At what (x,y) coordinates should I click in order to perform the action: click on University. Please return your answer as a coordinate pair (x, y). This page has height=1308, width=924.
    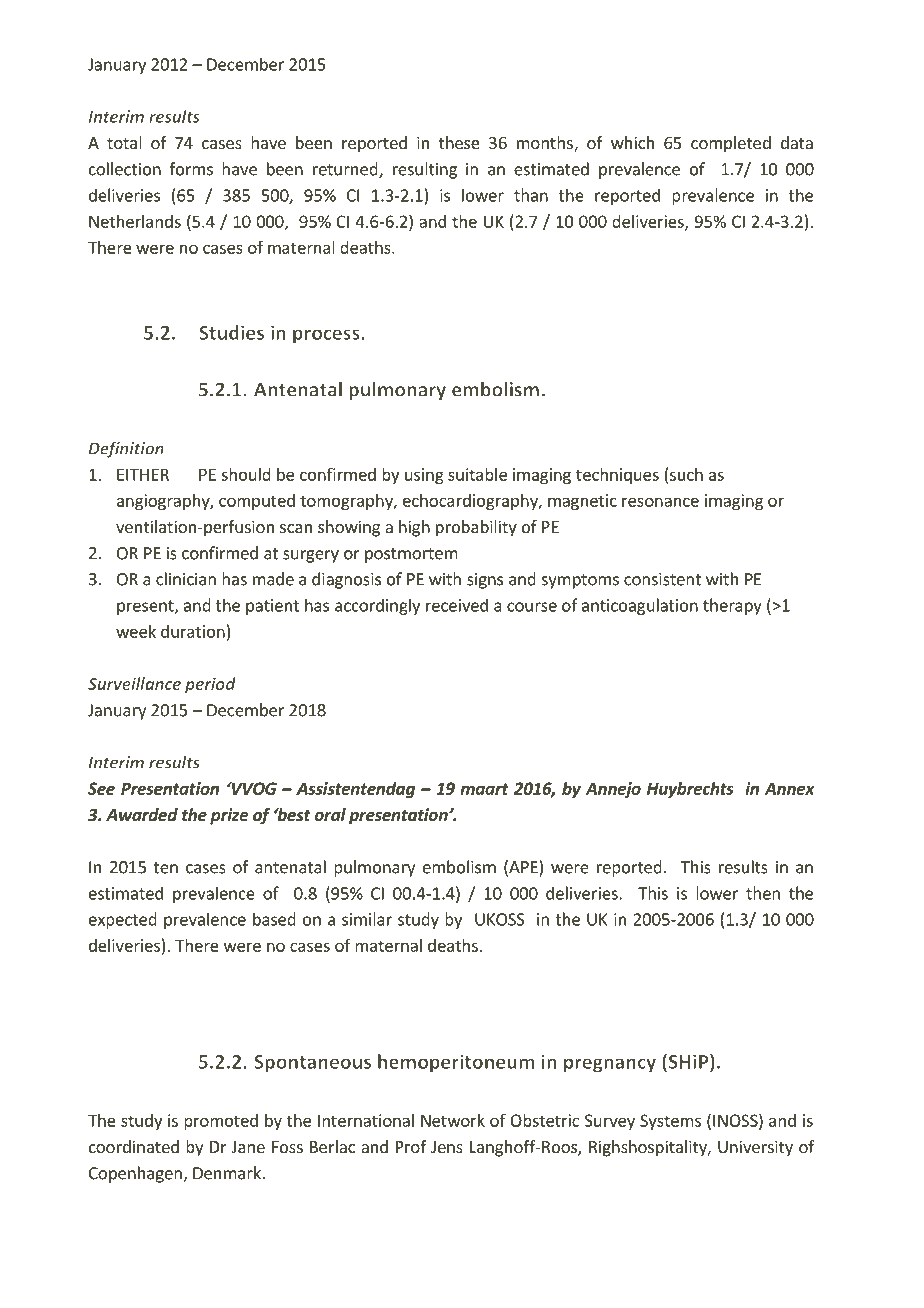
    Looking at the image, I should click on (755, 1148).
